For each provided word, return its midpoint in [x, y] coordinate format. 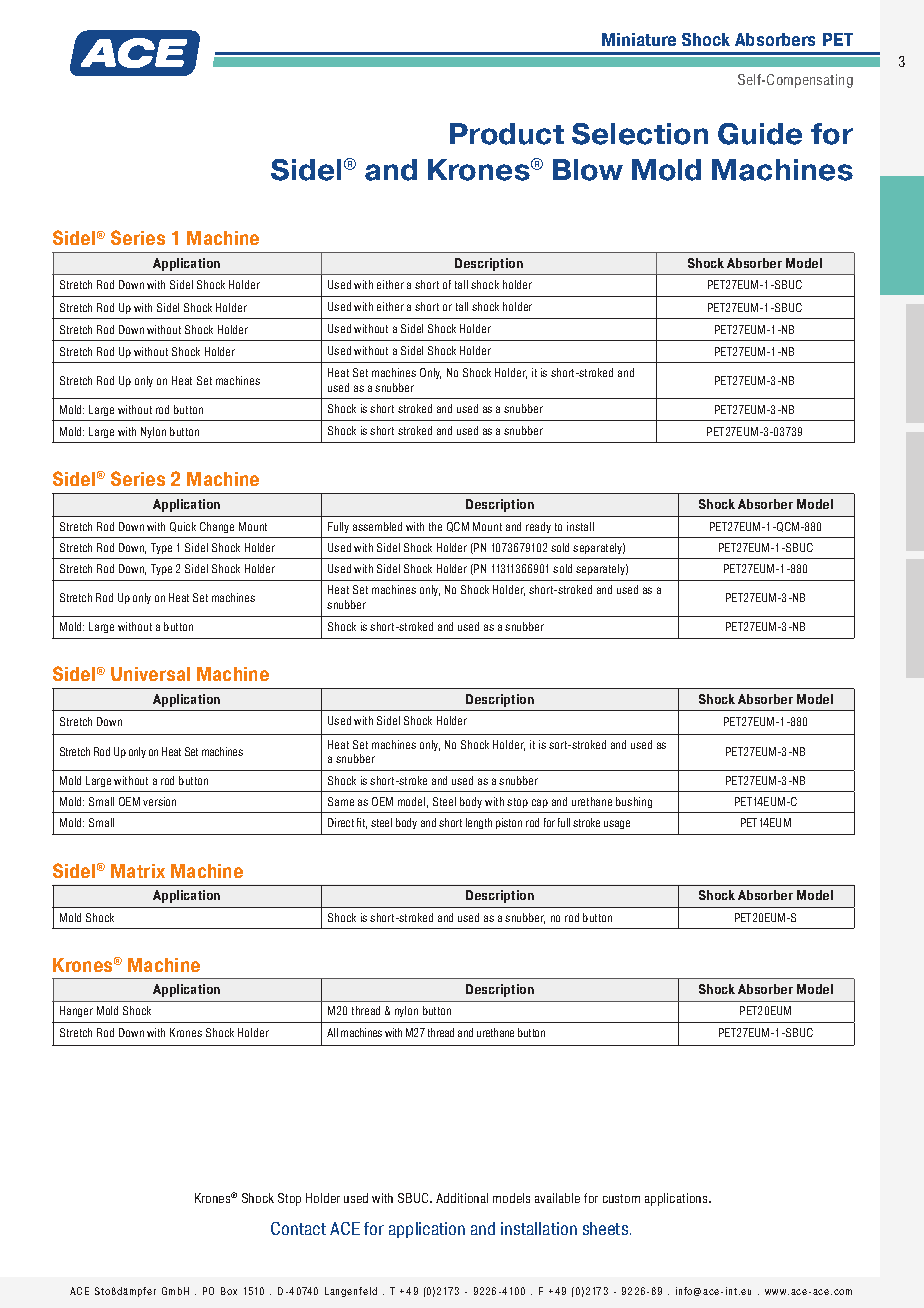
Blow [588, 170]
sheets [607, 1228]
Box [229, 1291]
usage [617, 824]
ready [538, 527]
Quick [183, 527]
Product [507, 134]
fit [362, 823]
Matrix [138, 871]
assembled [377, 526]
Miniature [639, 39]
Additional [462, 1198]
